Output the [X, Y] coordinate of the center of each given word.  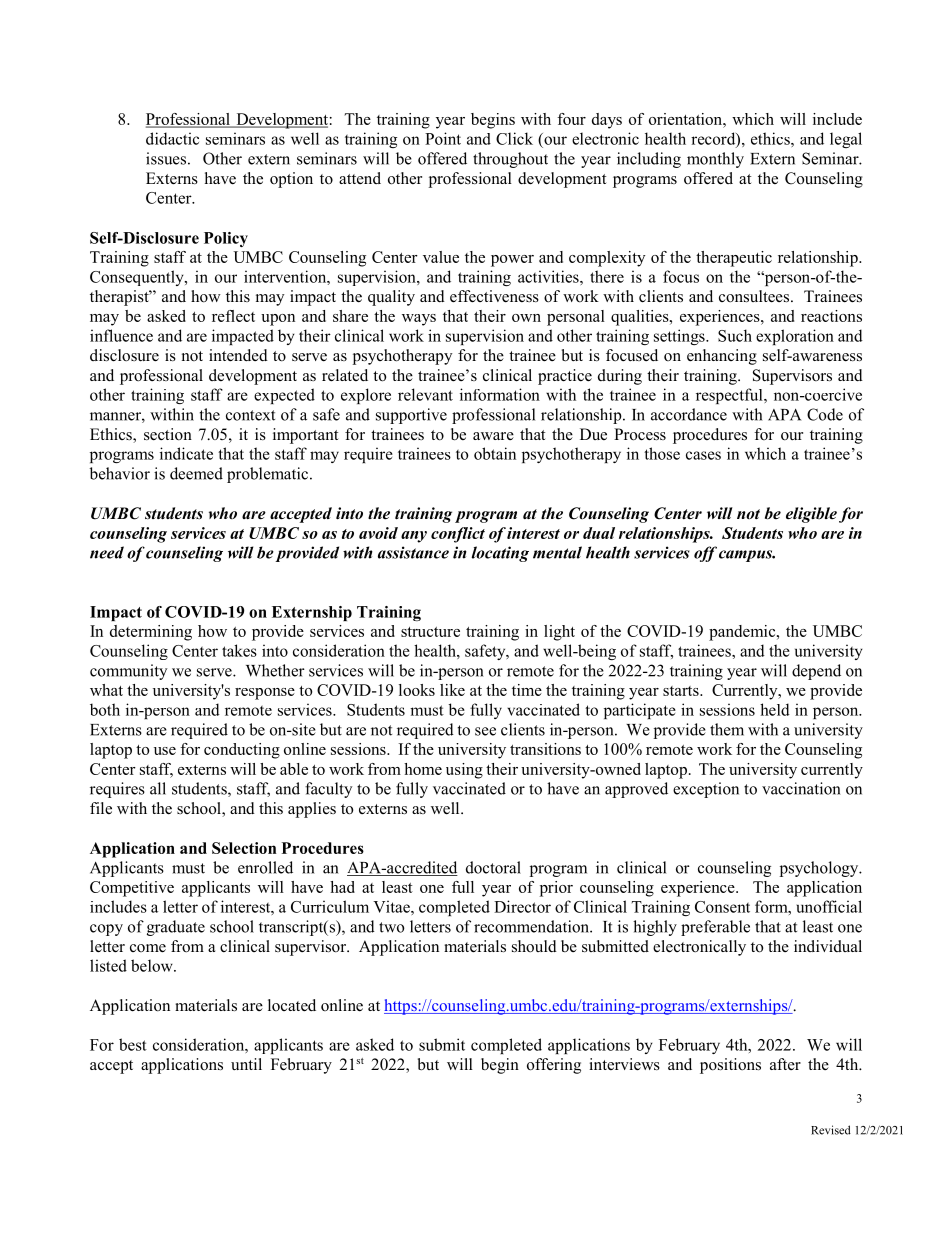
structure [430, 632]
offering [554, 1066]
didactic [172, 138]
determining [151, 633]
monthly [715, 160]
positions [730, 1066]
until [246, 1064]
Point [443, 138]
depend [816, 672]
